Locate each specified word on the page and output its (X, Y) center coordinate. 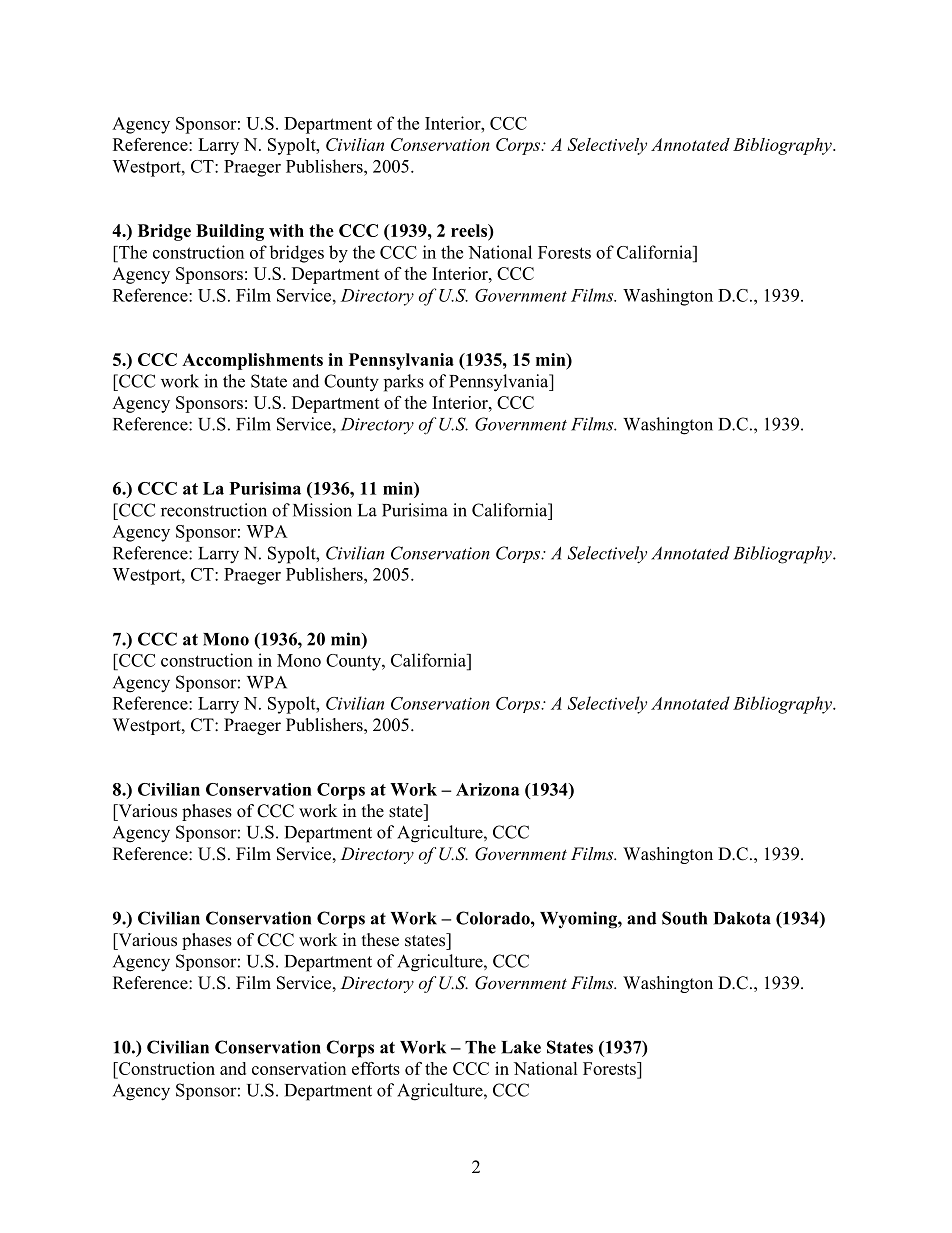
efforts (376, 1068)
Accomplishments (252, 361)
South (684, 918)
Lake (521, 1047)
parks (404, 383)
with (286, 230)
